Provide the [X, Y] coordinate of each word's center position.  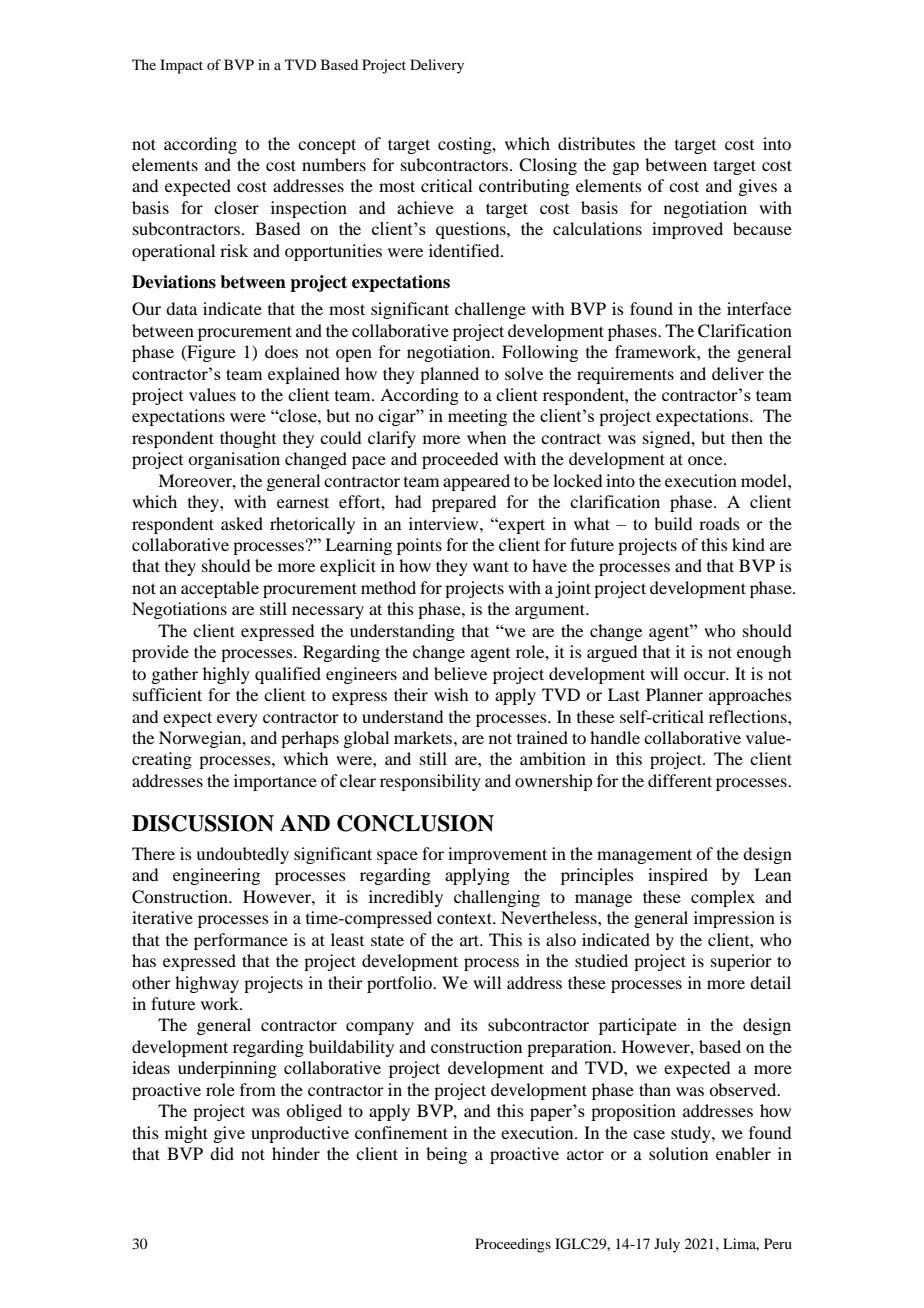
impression [734, 919]
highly [226, 675]
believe [460, 673]
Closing [548, 166]
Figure [210, 353]
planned [449, 375]
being [446, 1155]
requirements [625, 375]
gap [625, 168]
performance [241, 941]
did [222, 1153]
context [466, 918]
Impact [181, 66]
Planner [674, 694]
